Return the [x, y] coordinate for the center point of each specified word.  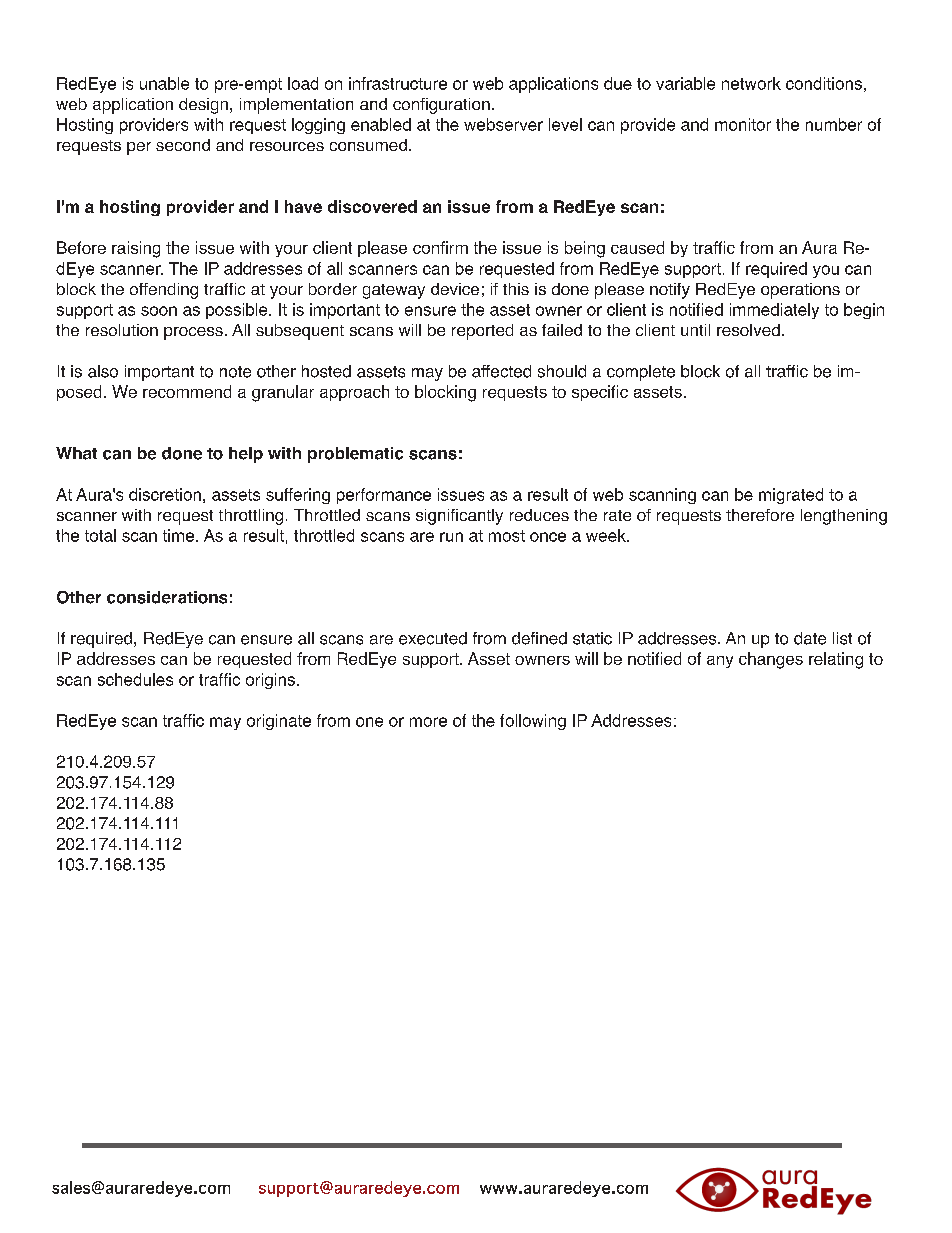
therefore [760, 515]
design [203, 106]
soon [159, 311]
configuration [441, 106]
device [455, 289]
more [428, 722]
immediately [774, 311]
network [751, 83]
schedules [135, 679]
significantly [459, 517]
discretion [165, 494]
